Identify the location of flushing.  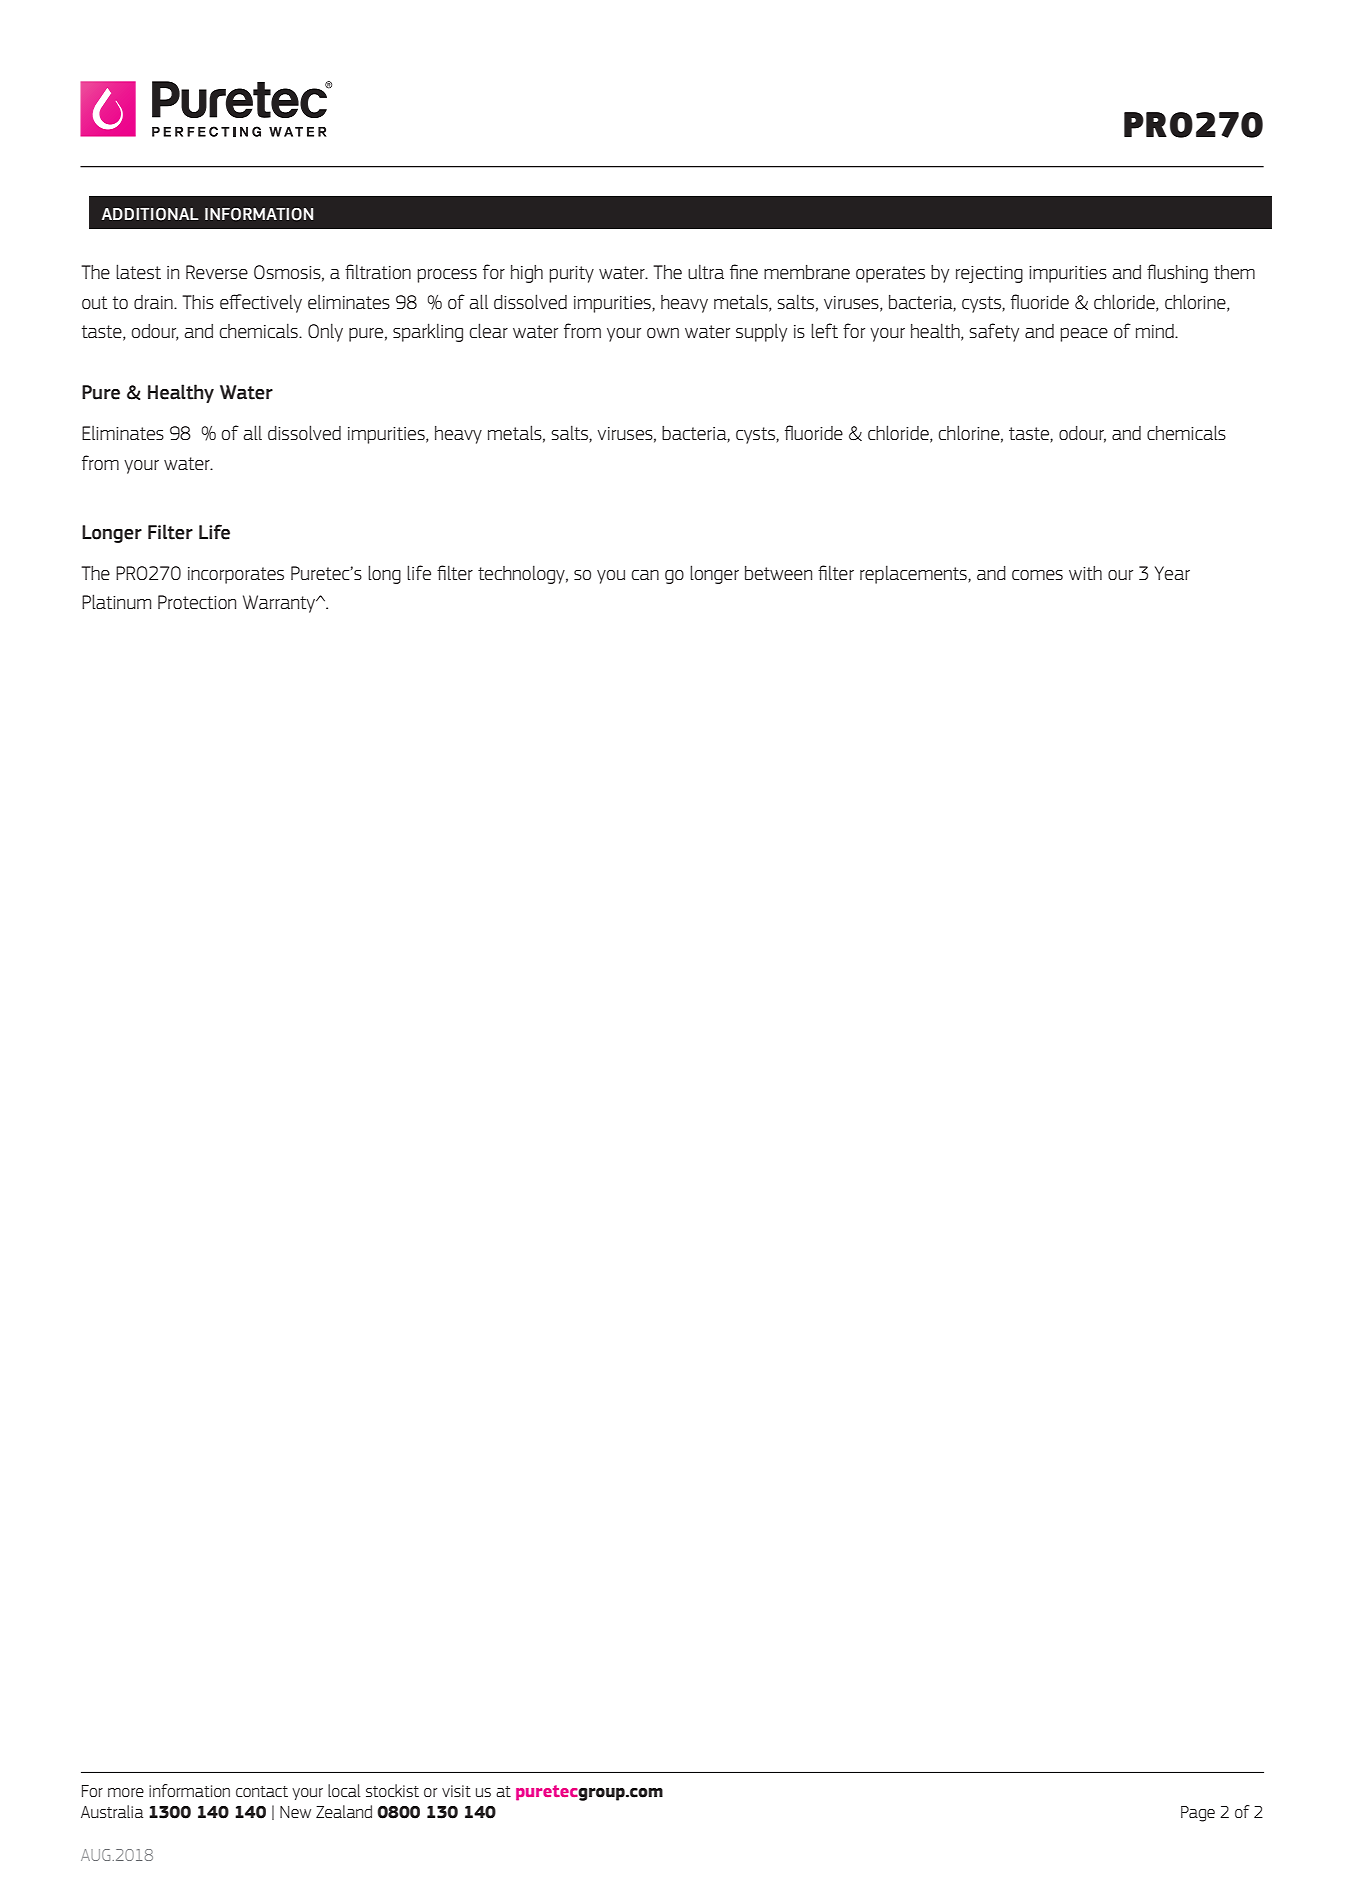
(1177, 273).
